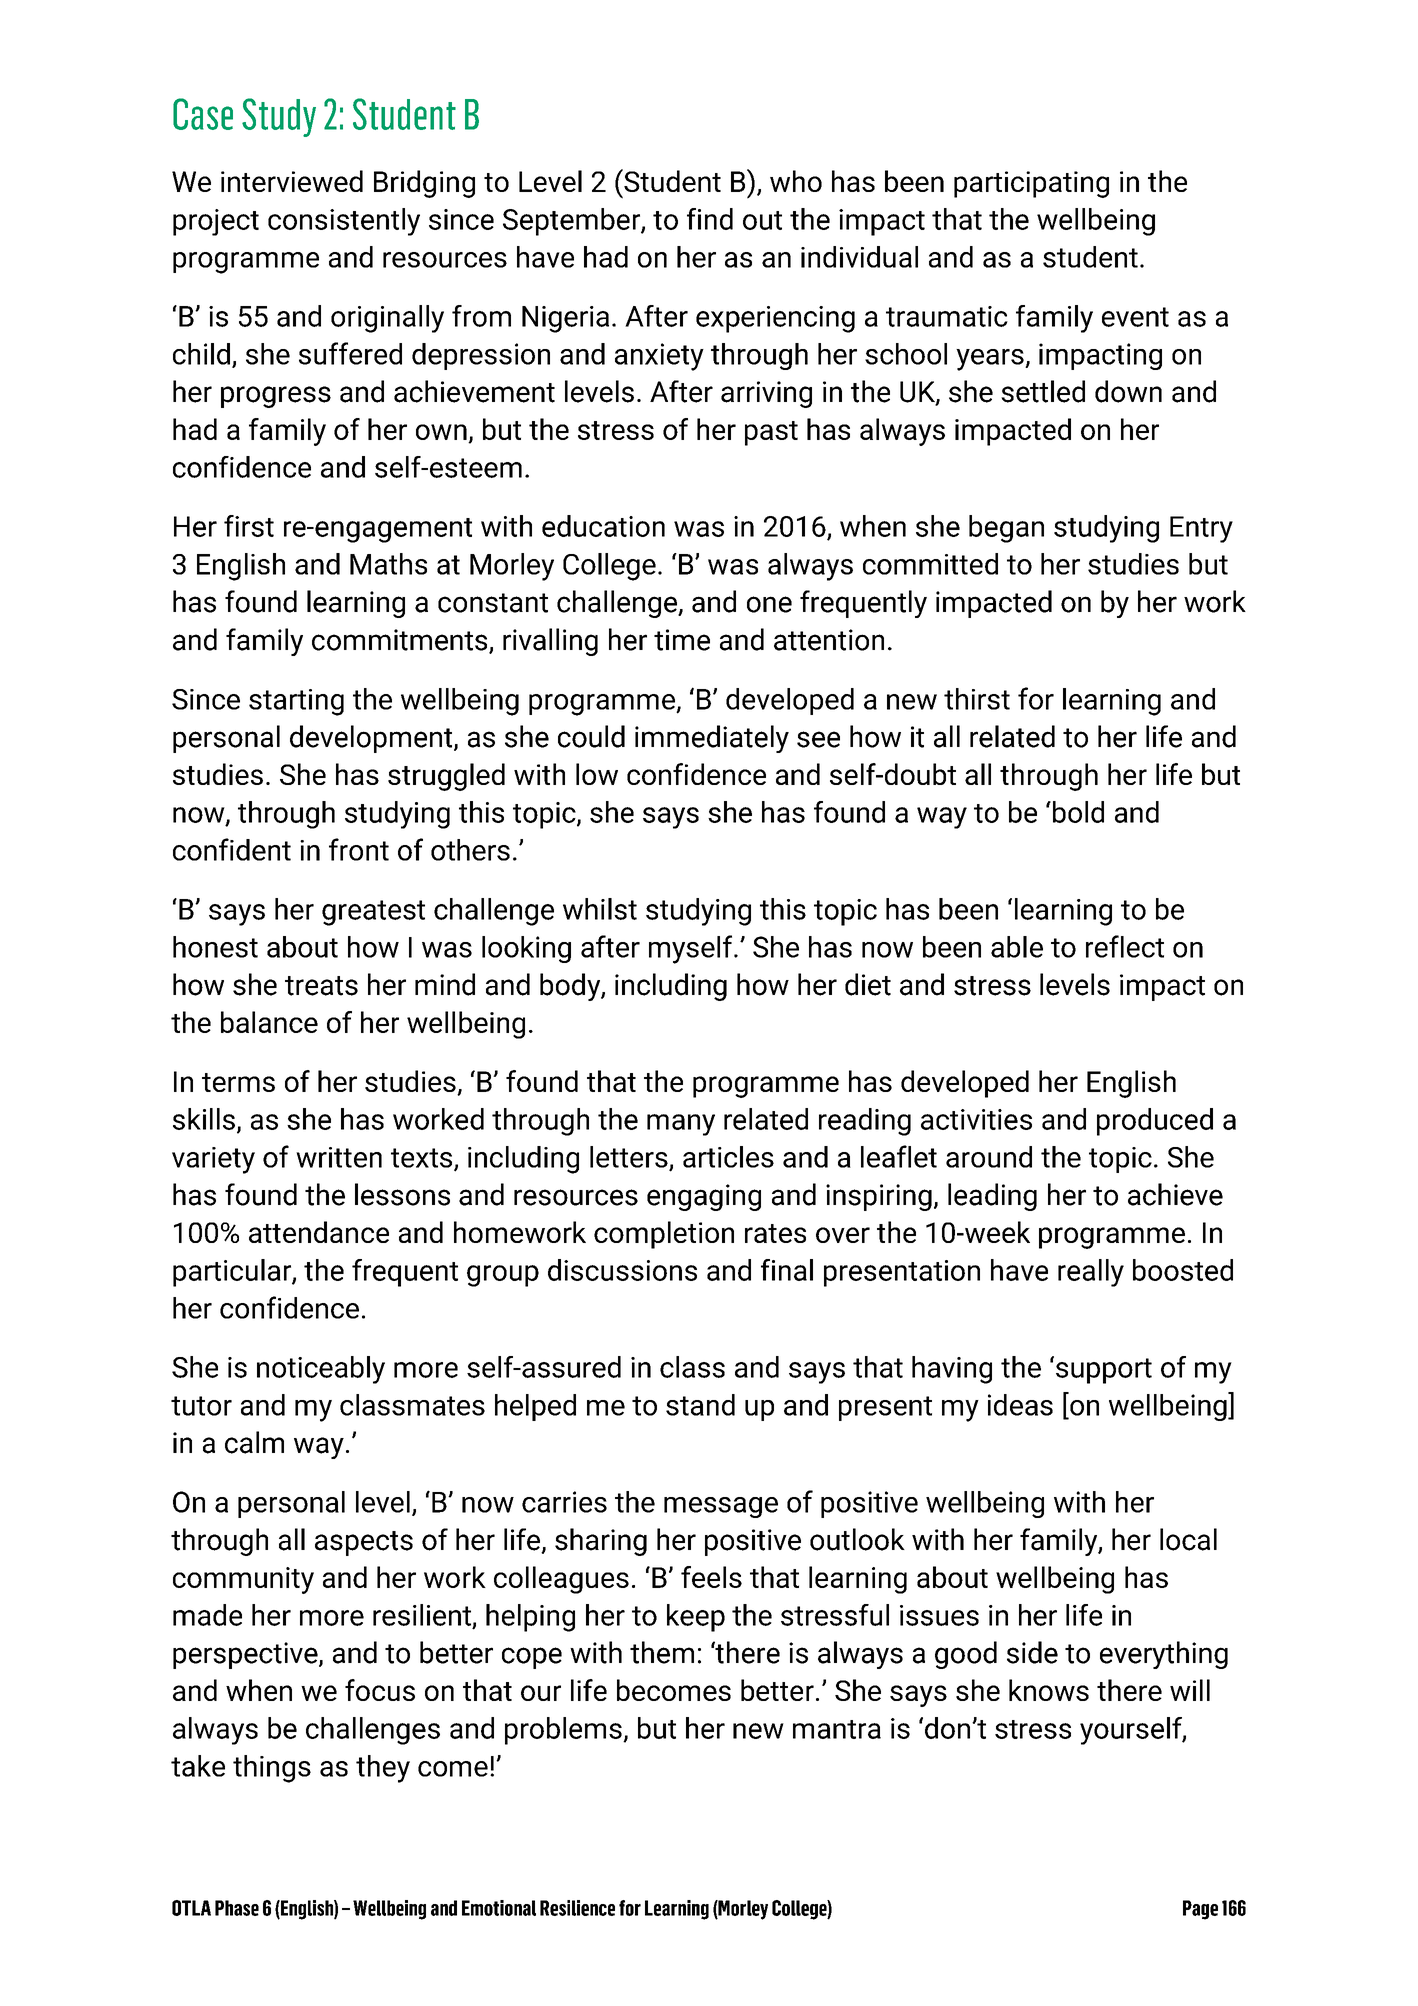 The height and width of the document is (2006, 1418). Describe the element at coordinates (712, 739) in the document. I see `immediately` at that location.
